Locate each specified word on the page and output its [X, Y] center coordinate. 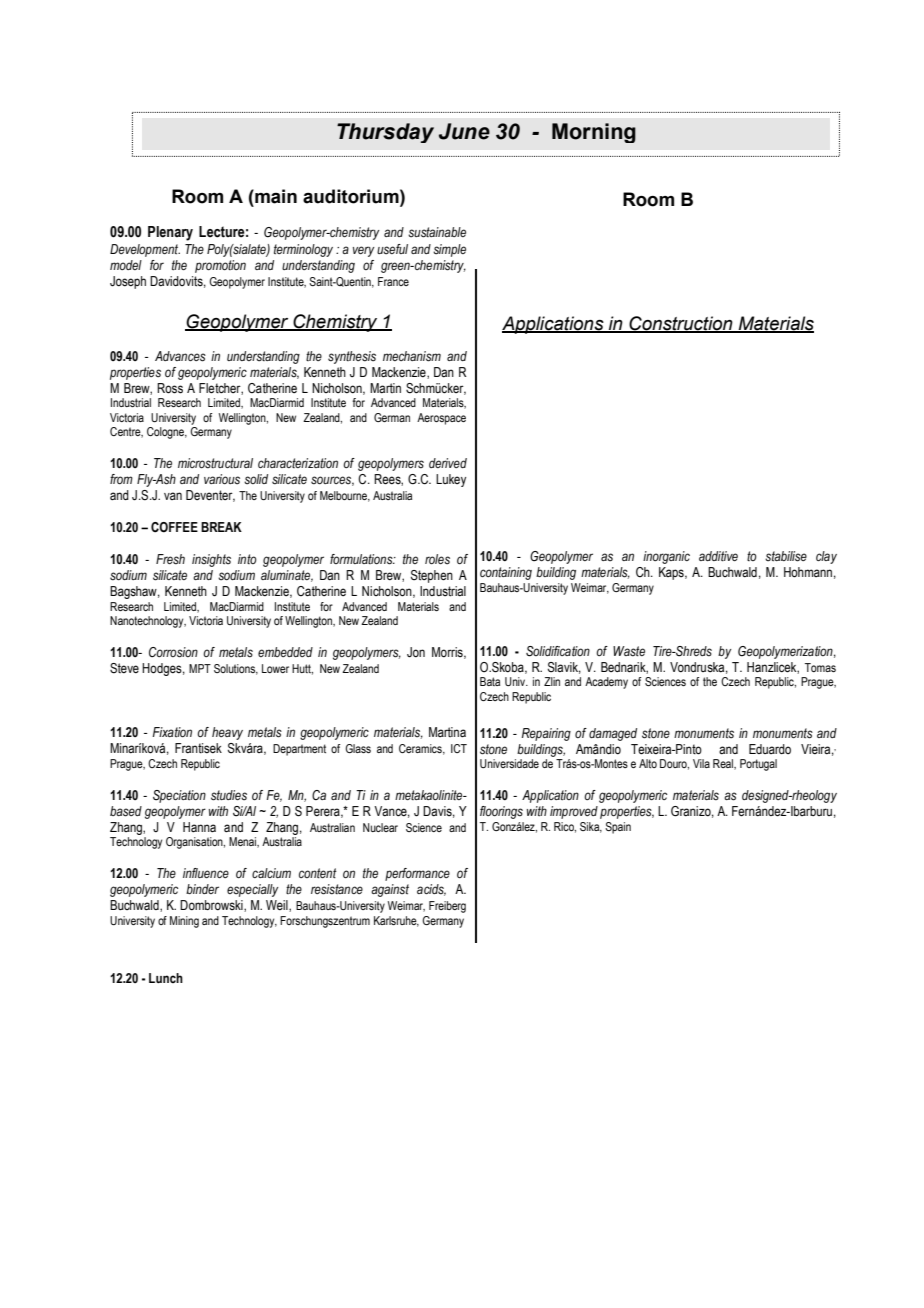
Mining [184, 922]
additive [718, 556]
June [464, 131]
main [275, 196]
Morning [594, 133]
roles [437, 559]
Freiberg [447, 907]
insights [211, 560]
